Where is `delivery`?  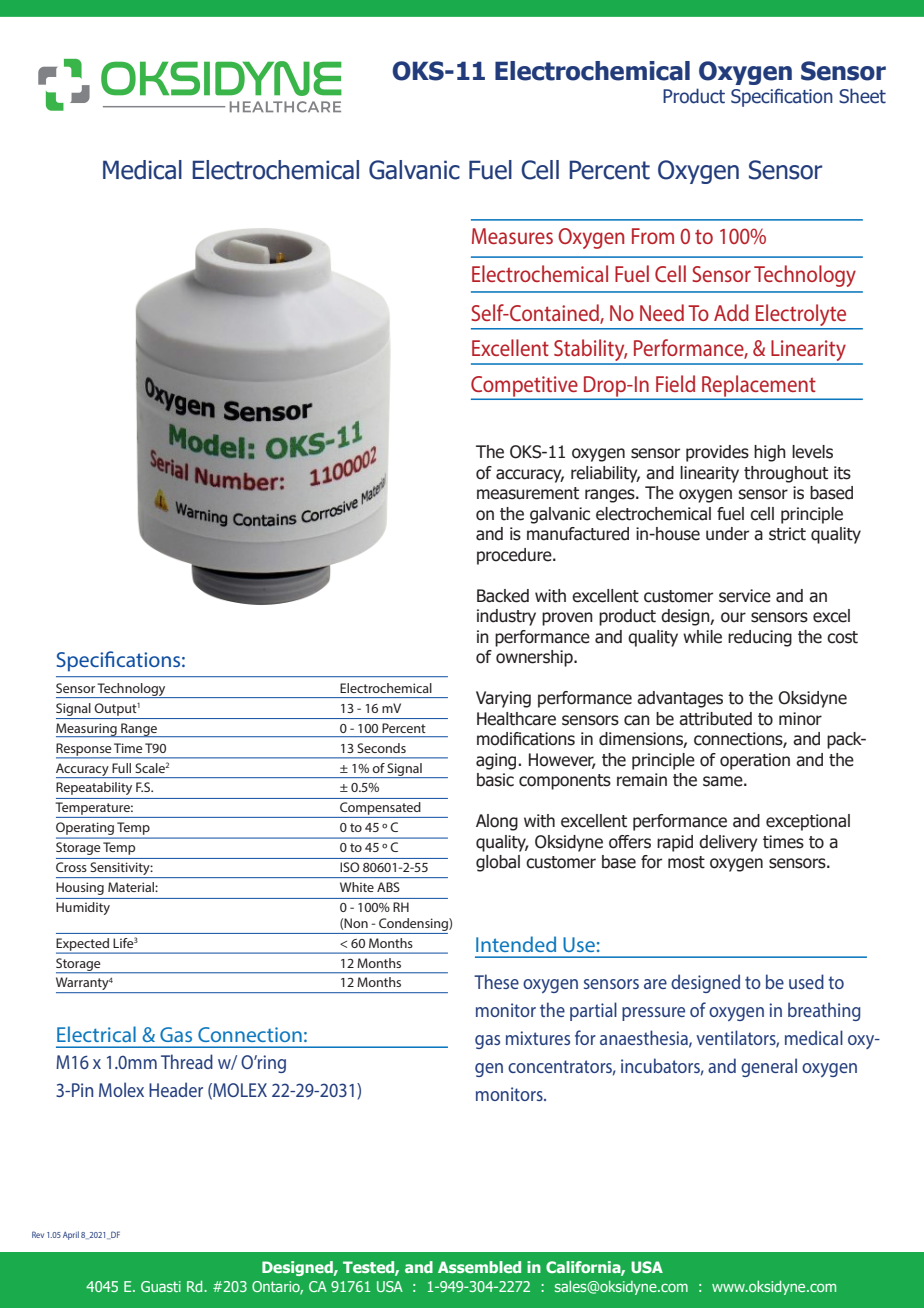 delivery is located at coordinates (728, 843).
